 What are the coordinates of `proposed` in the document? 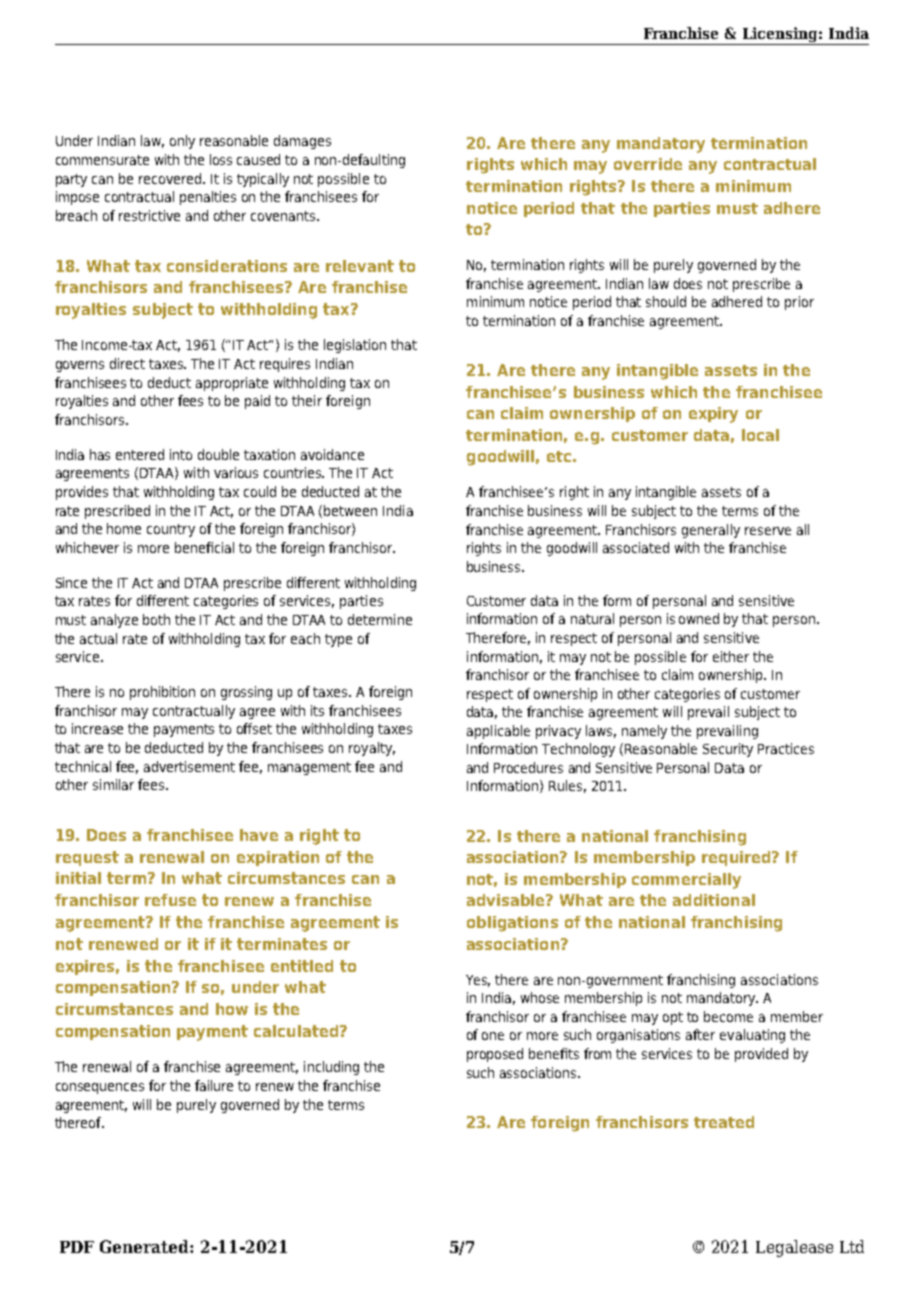 It's located at (495, 1055).
